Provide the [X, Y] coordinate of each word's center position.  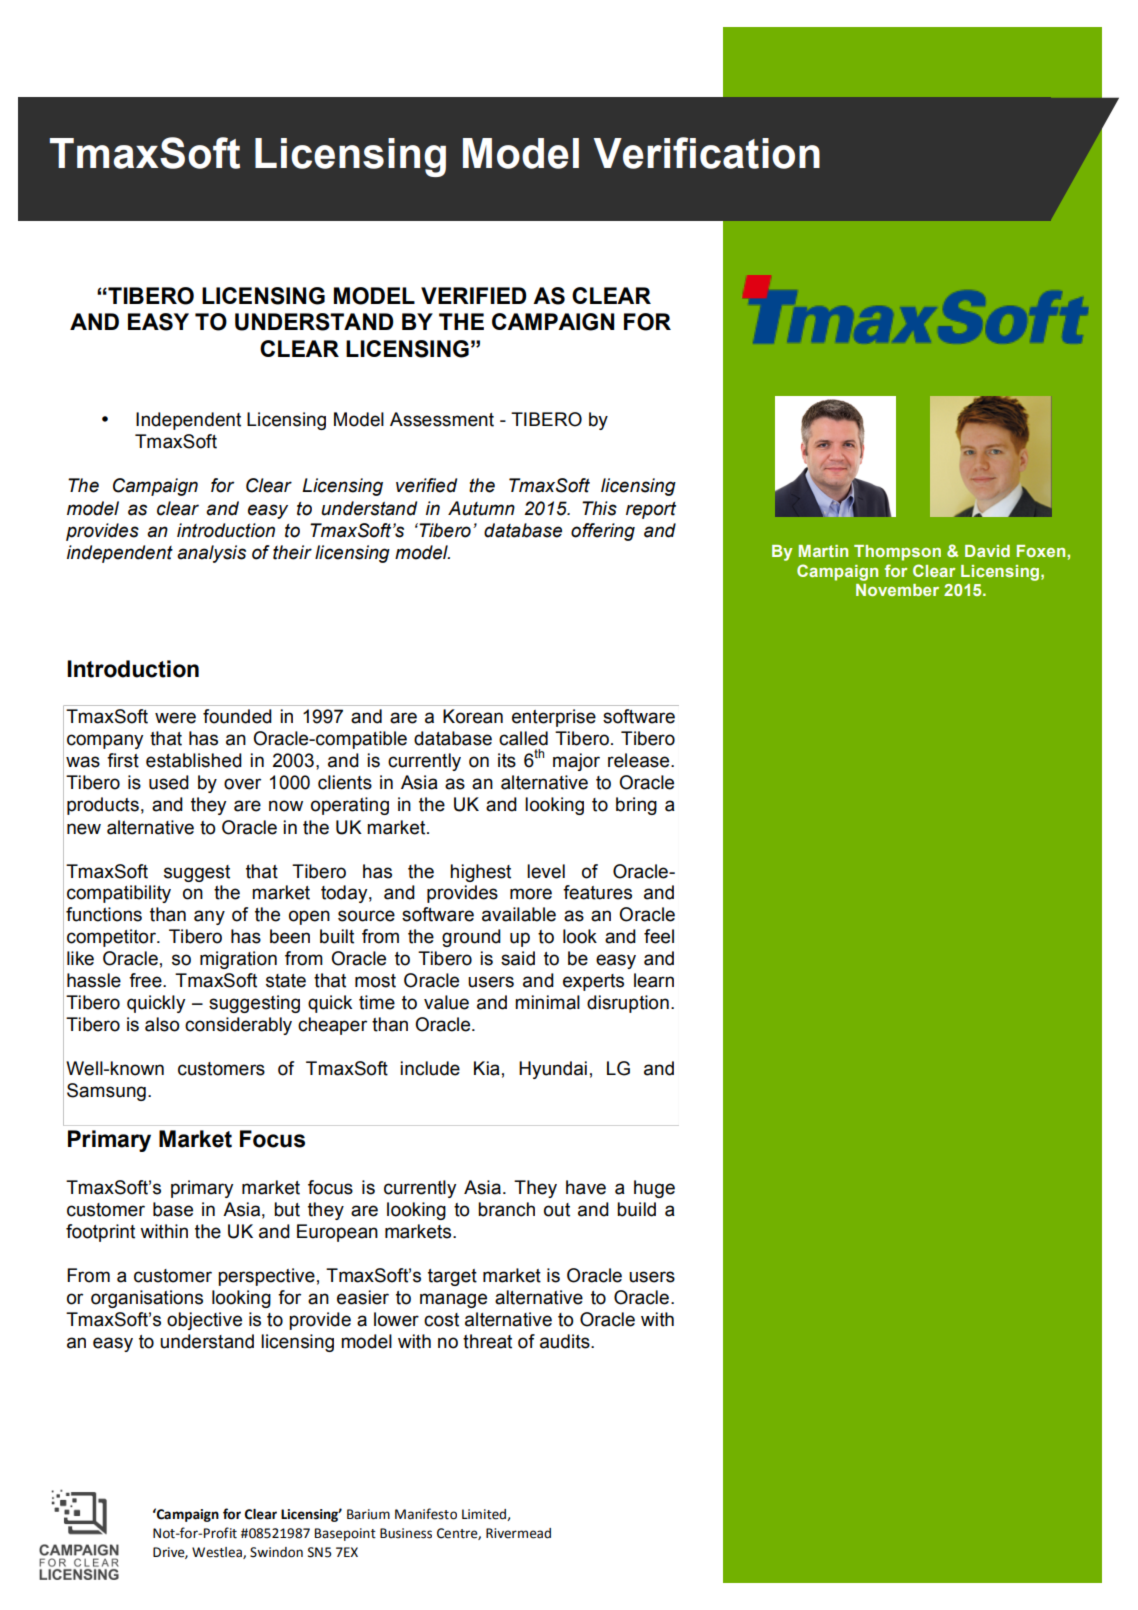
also [162, 1024]
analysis [211, 554]
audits [566, 1341]
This [599, 508]
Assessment [442, 419]
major [576, 762]
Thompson [897, 553]
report [651, 510]
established [194, 760]
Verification [706, 153]
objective [204, 1321]
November [897, 590]
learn [654, 980]
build [636, 1209]
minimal [547, 1002]
